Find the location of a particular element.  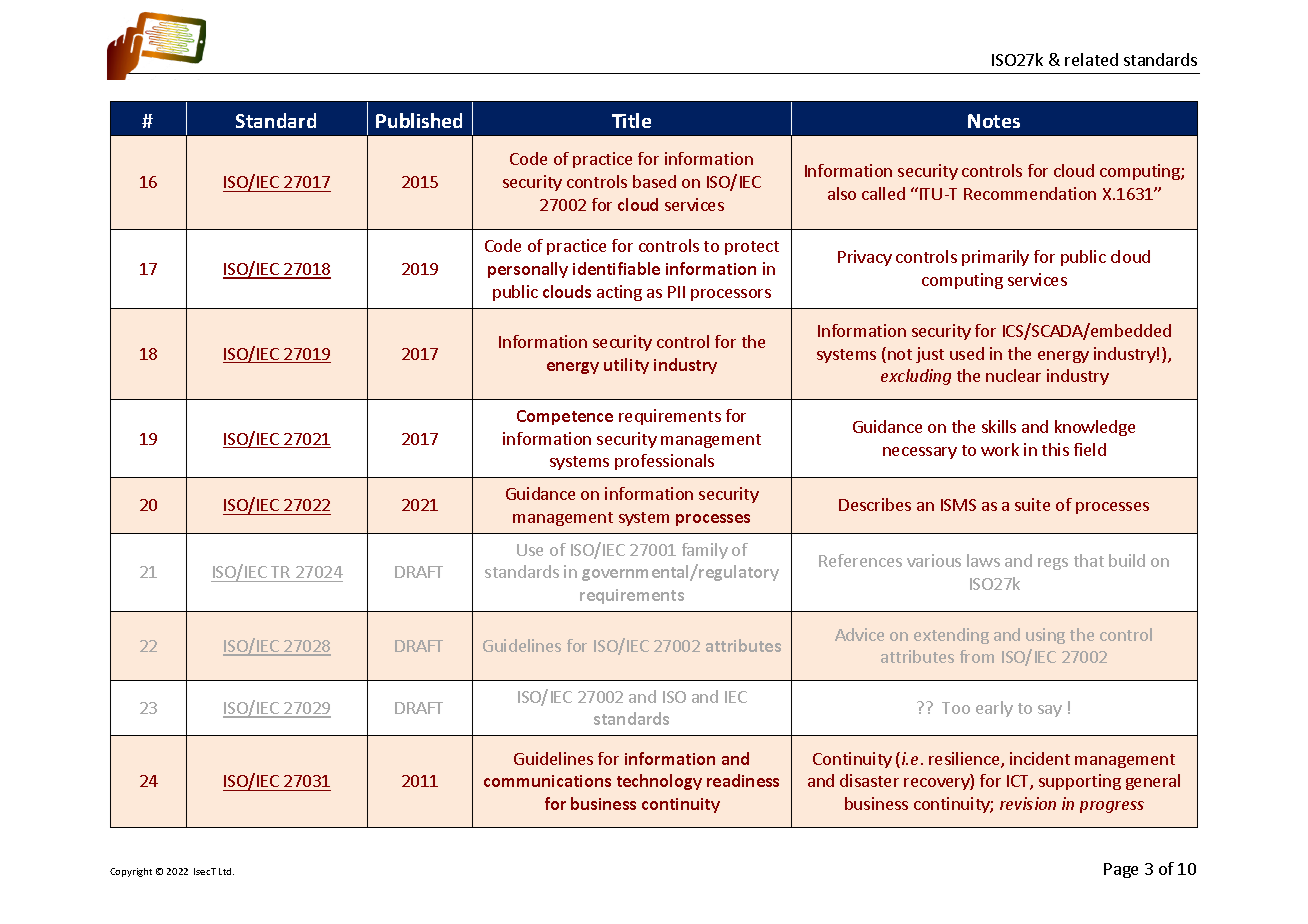

this is located at coordinates (1055, 449).
